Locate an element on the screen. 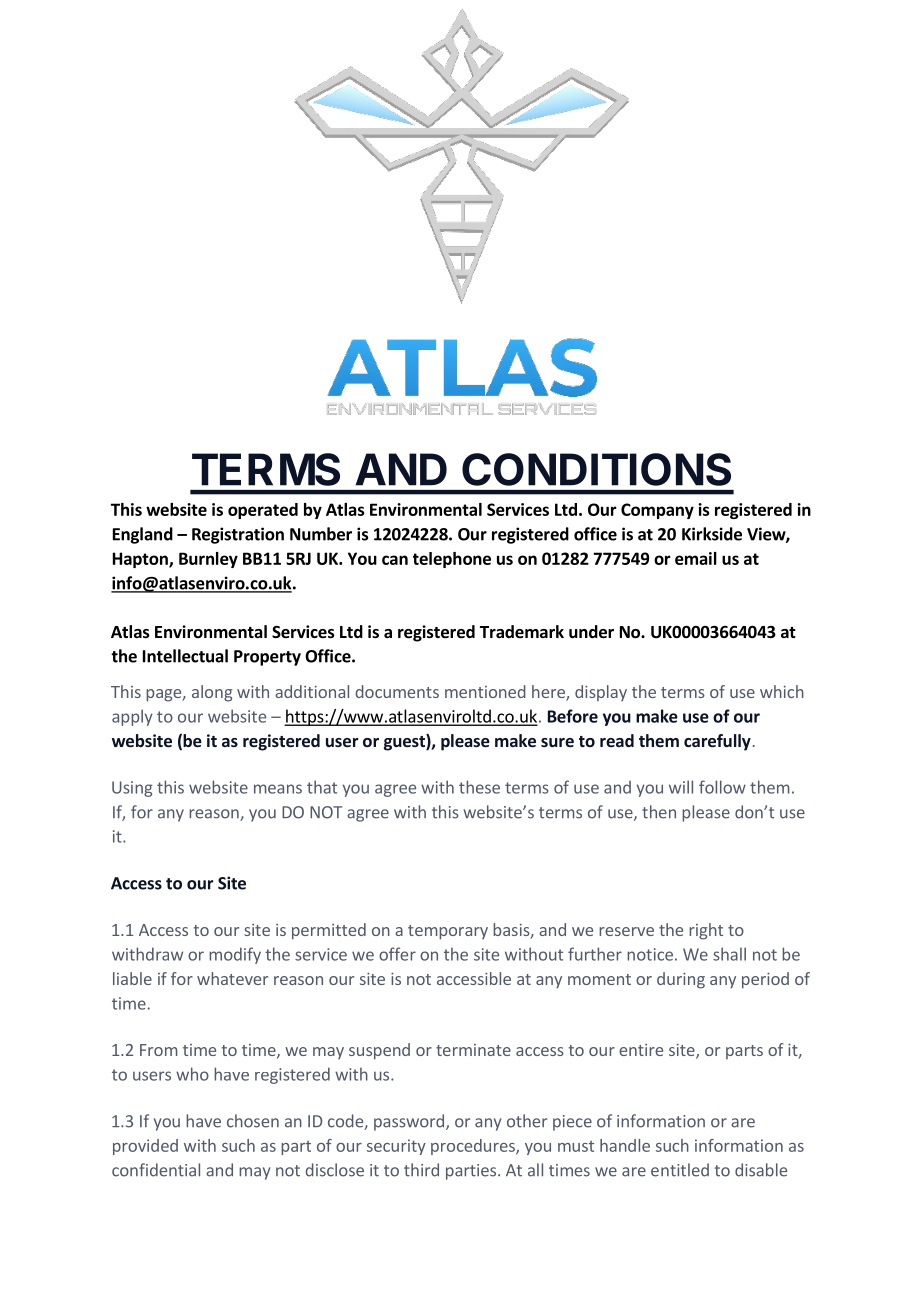  Company is located at coordinates (657, 511).
